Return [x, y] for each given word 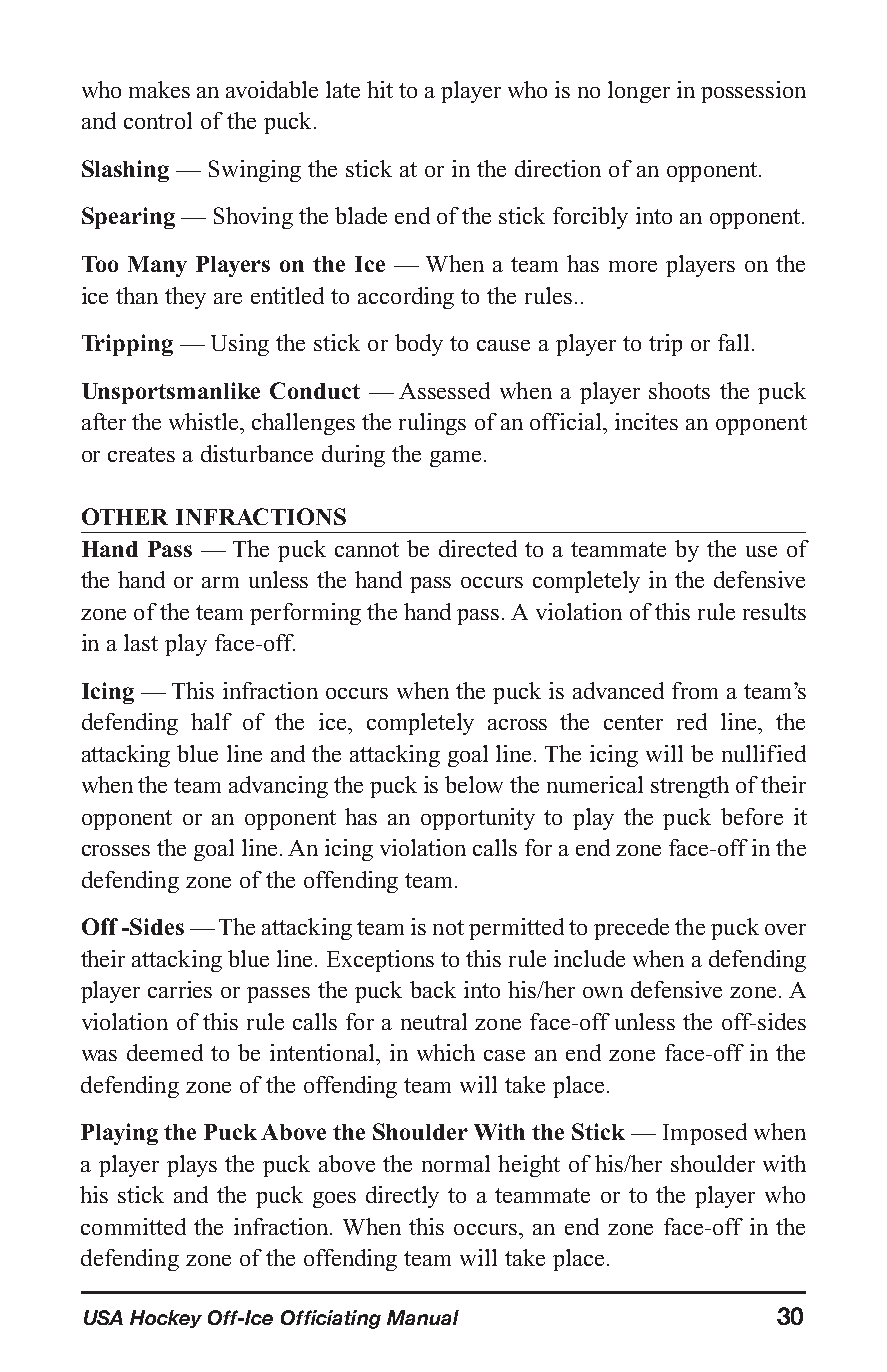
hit [380, 89]
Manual [423, 1317]
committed [133, 1226]
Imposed [705, 1134]
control [158, 120]
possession [753, 92]
